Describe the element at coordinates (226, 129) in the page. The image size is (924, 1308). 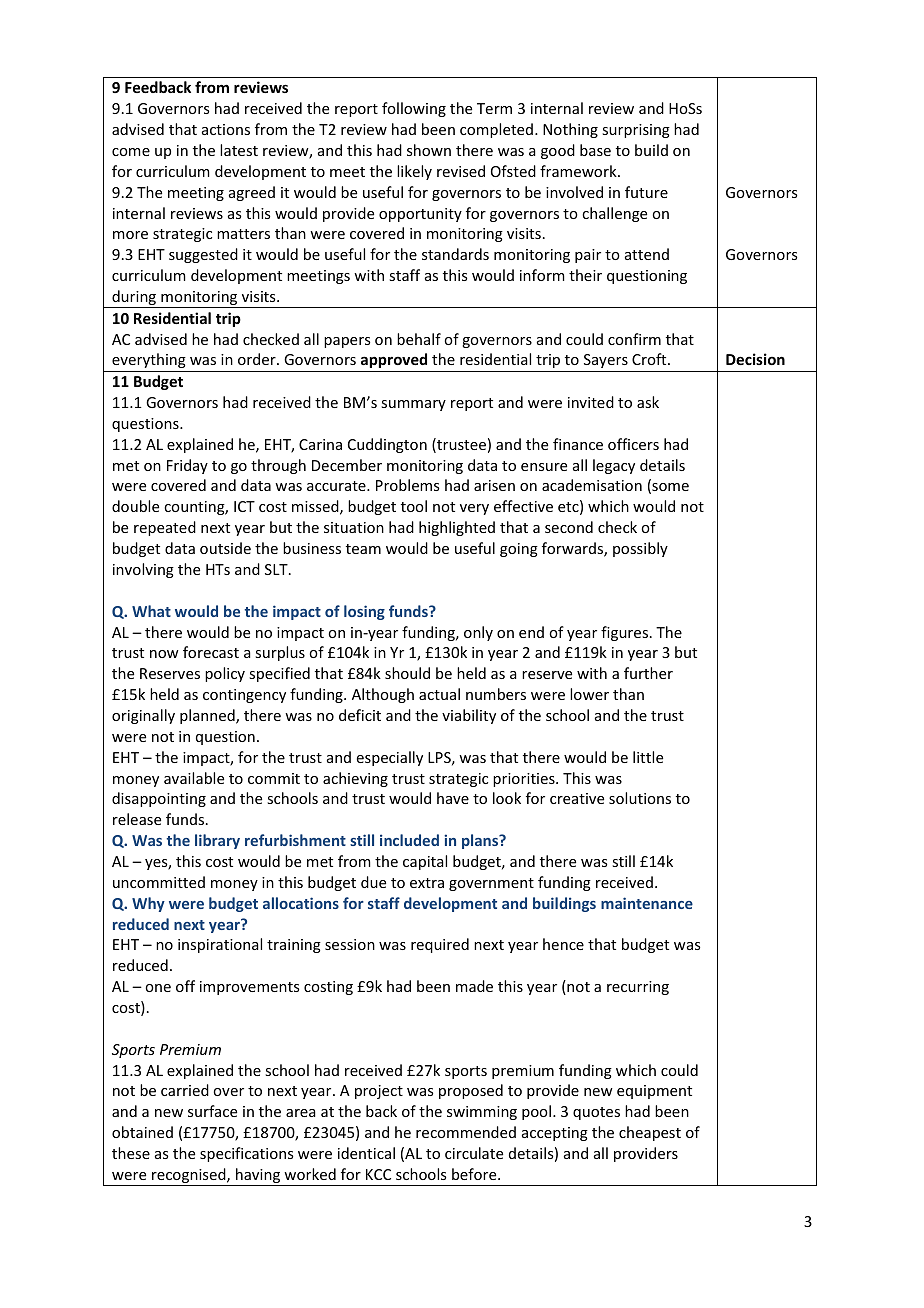
I see `actions` at that location.
